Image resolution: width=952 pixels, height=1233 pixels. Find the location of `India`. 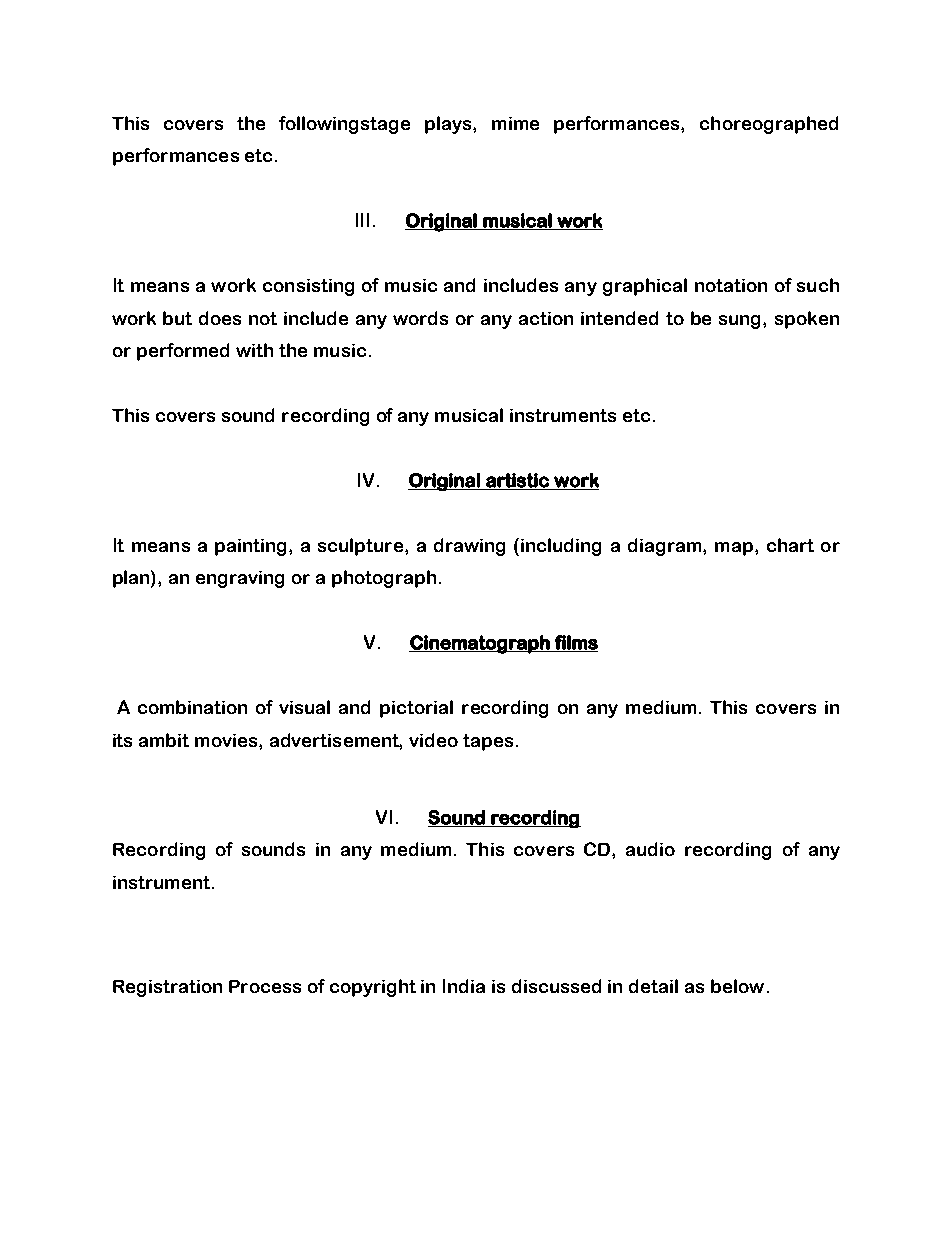

India is located at coordinates (464, 986).
